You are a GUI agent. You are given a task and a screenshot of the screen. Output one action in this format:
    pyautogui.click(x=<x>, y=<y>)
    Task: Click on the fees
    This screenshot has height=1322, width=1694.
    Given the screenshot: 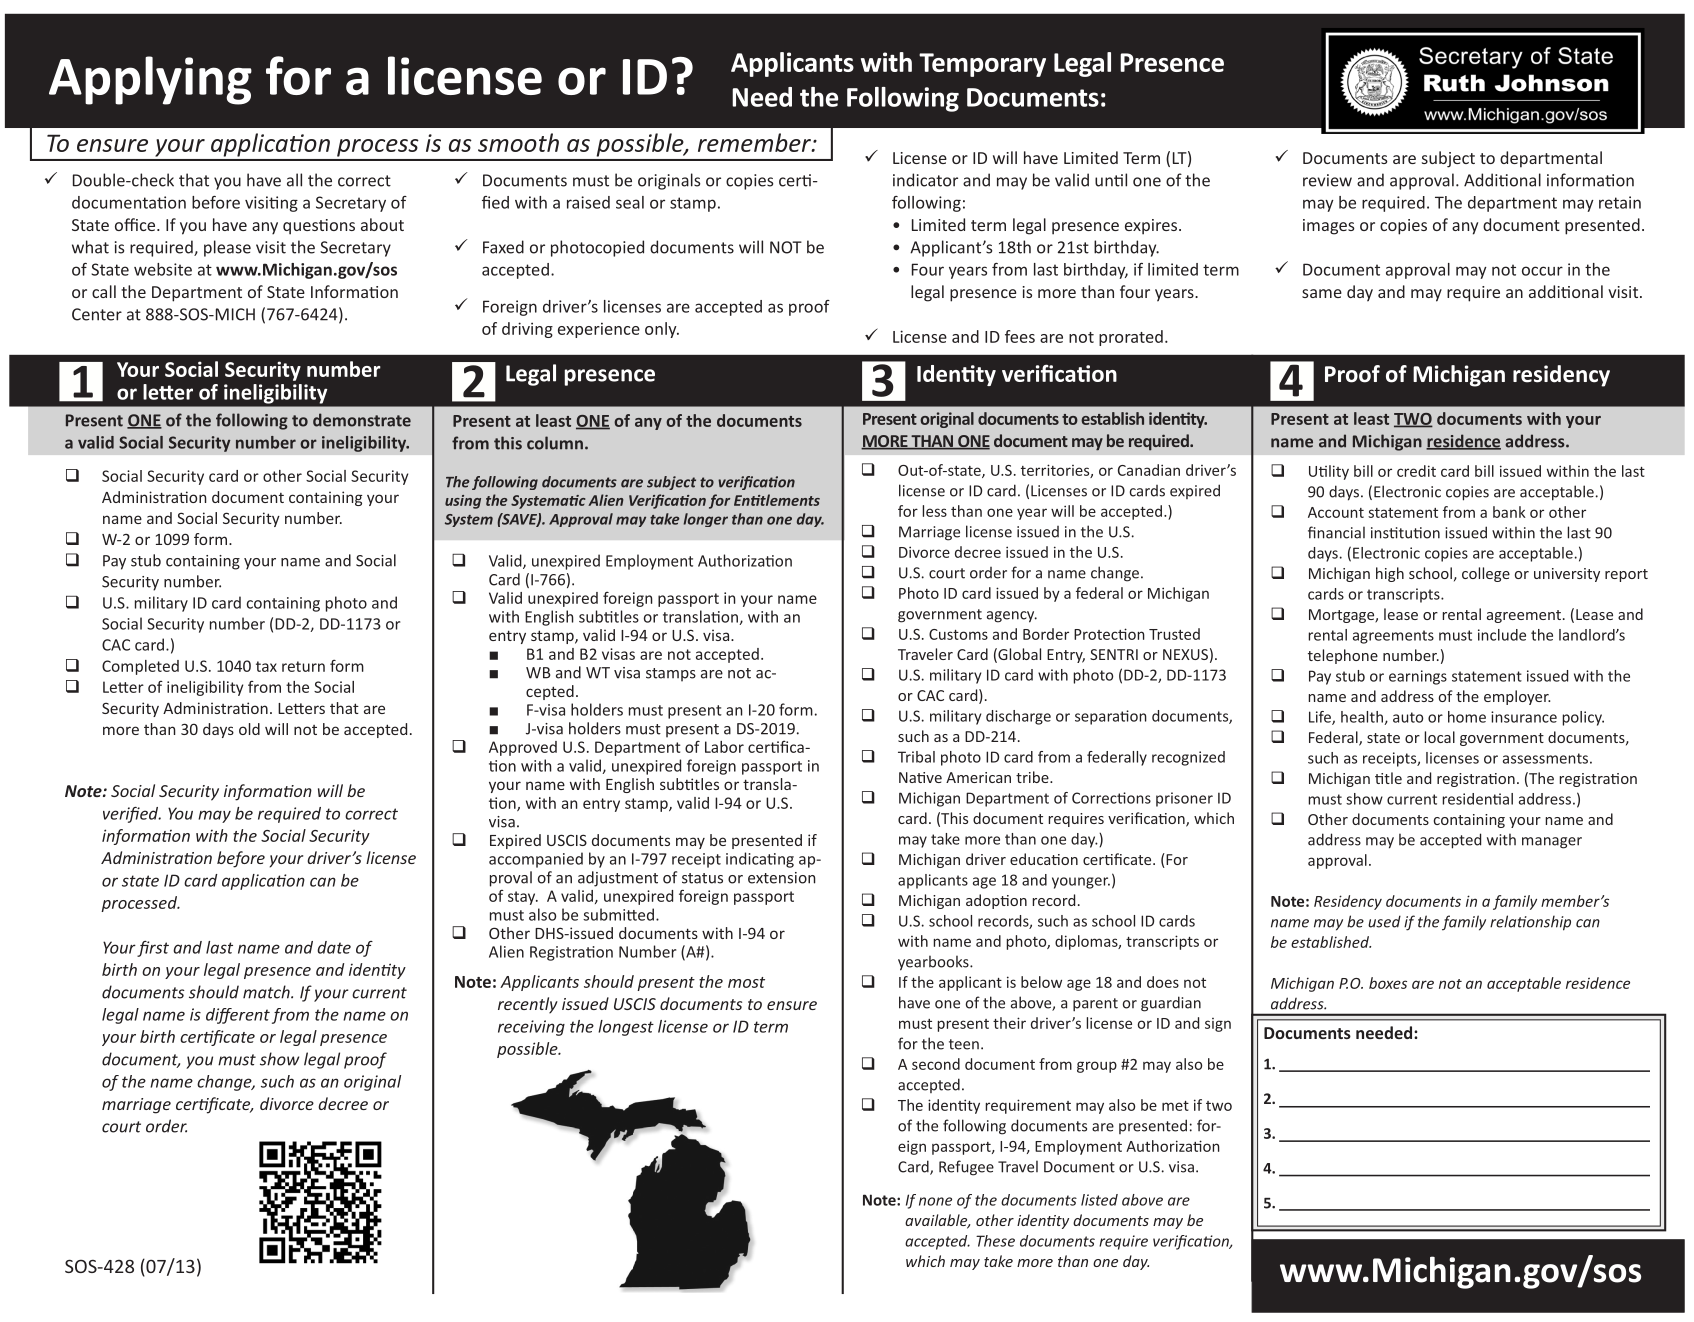 What is the action you would take?
    pyautogui.click(x=1020, y=336)
